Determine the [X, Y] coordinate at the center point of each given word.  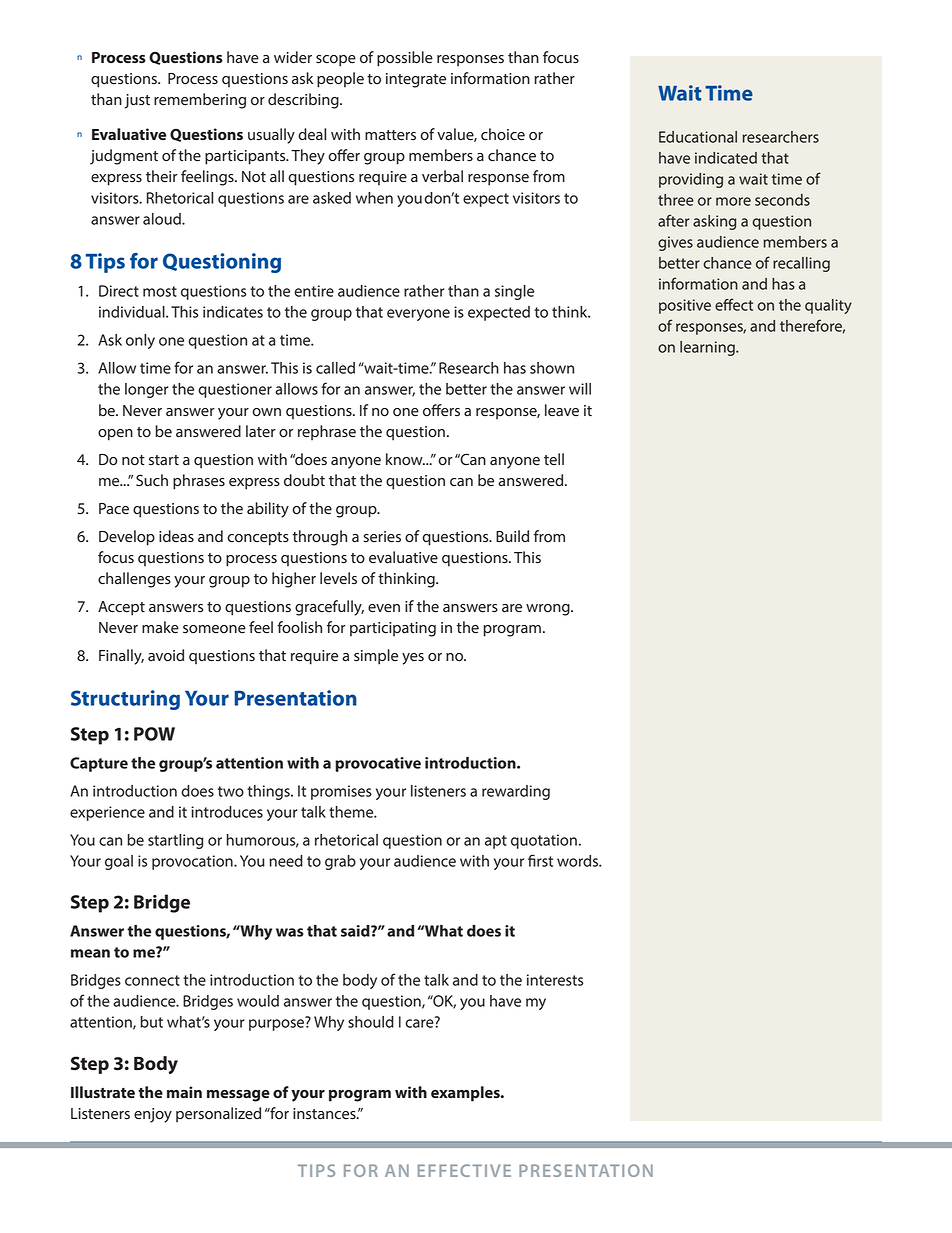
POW [154, 734]
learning [708, 348]
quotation [544, 841]
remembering [200, 101]
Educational [698, 137]
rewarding [516, 792]
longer [147, 390]
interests [555, 980]
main [184, 1092]
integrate [416, 80]
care [420, 1022]
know [405, 459]
